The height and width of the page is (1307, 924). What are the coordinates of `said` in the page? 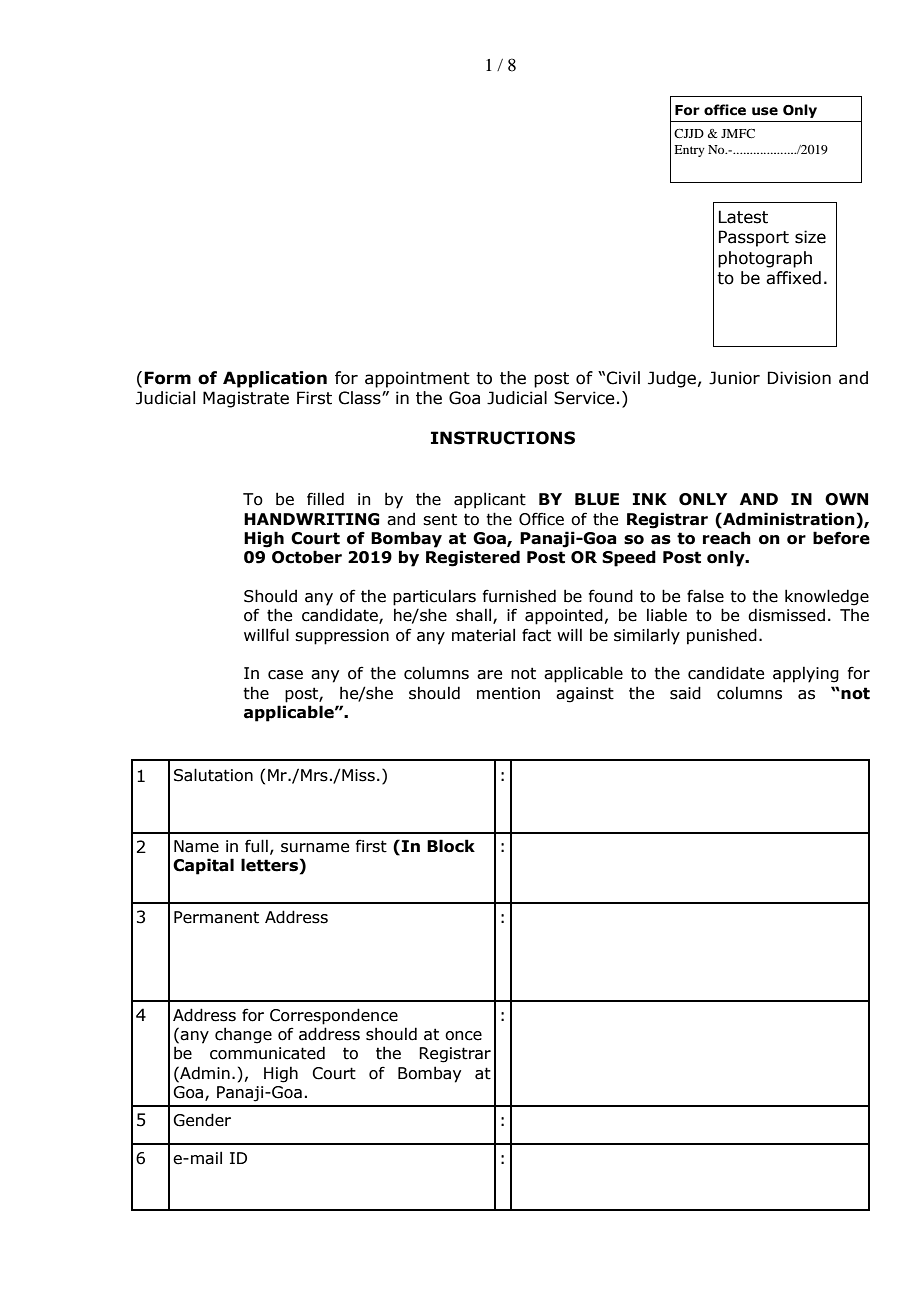 It's located at (685, 693).
